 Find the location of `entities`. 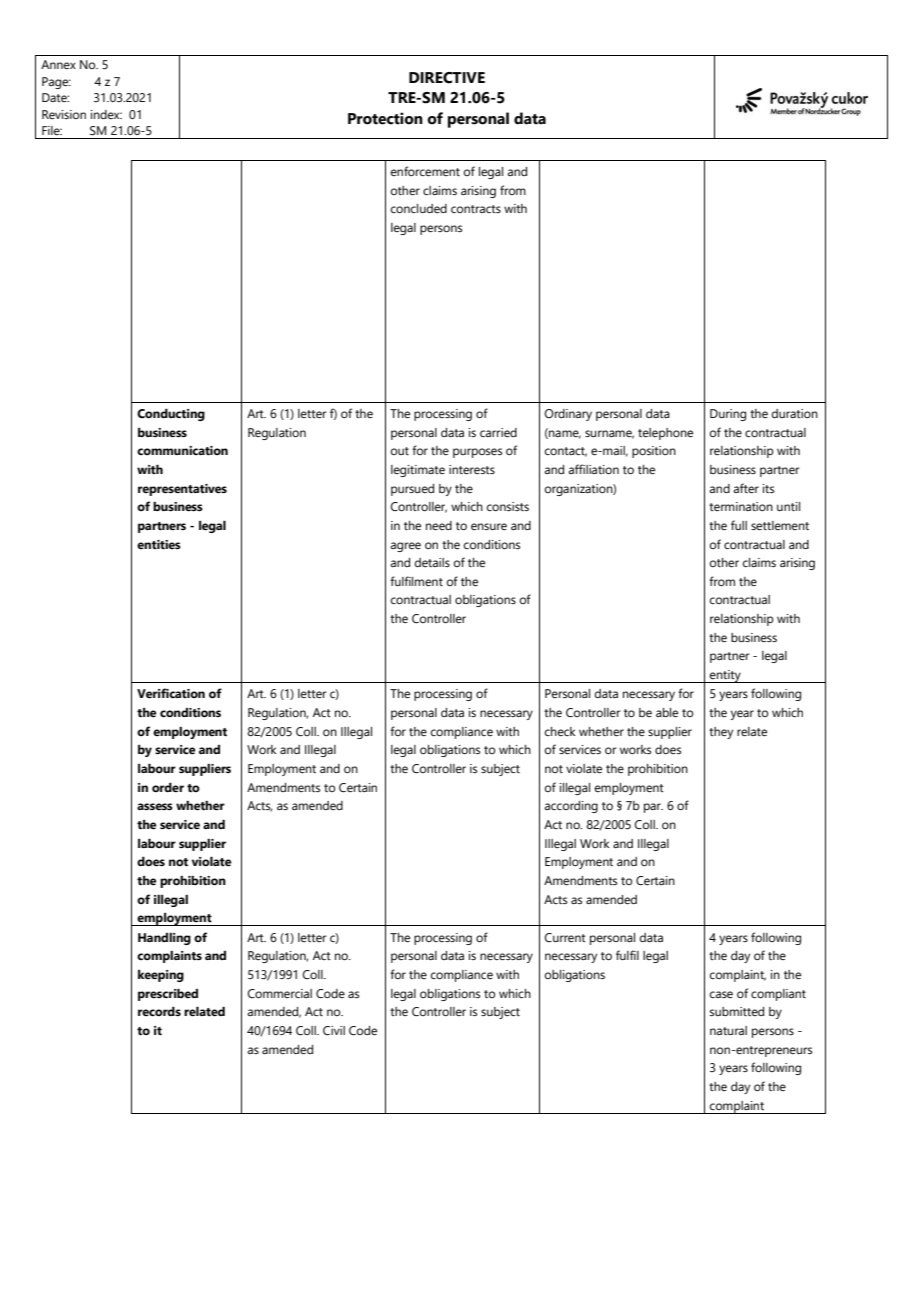

entities is located at coordinates (159, 545).
